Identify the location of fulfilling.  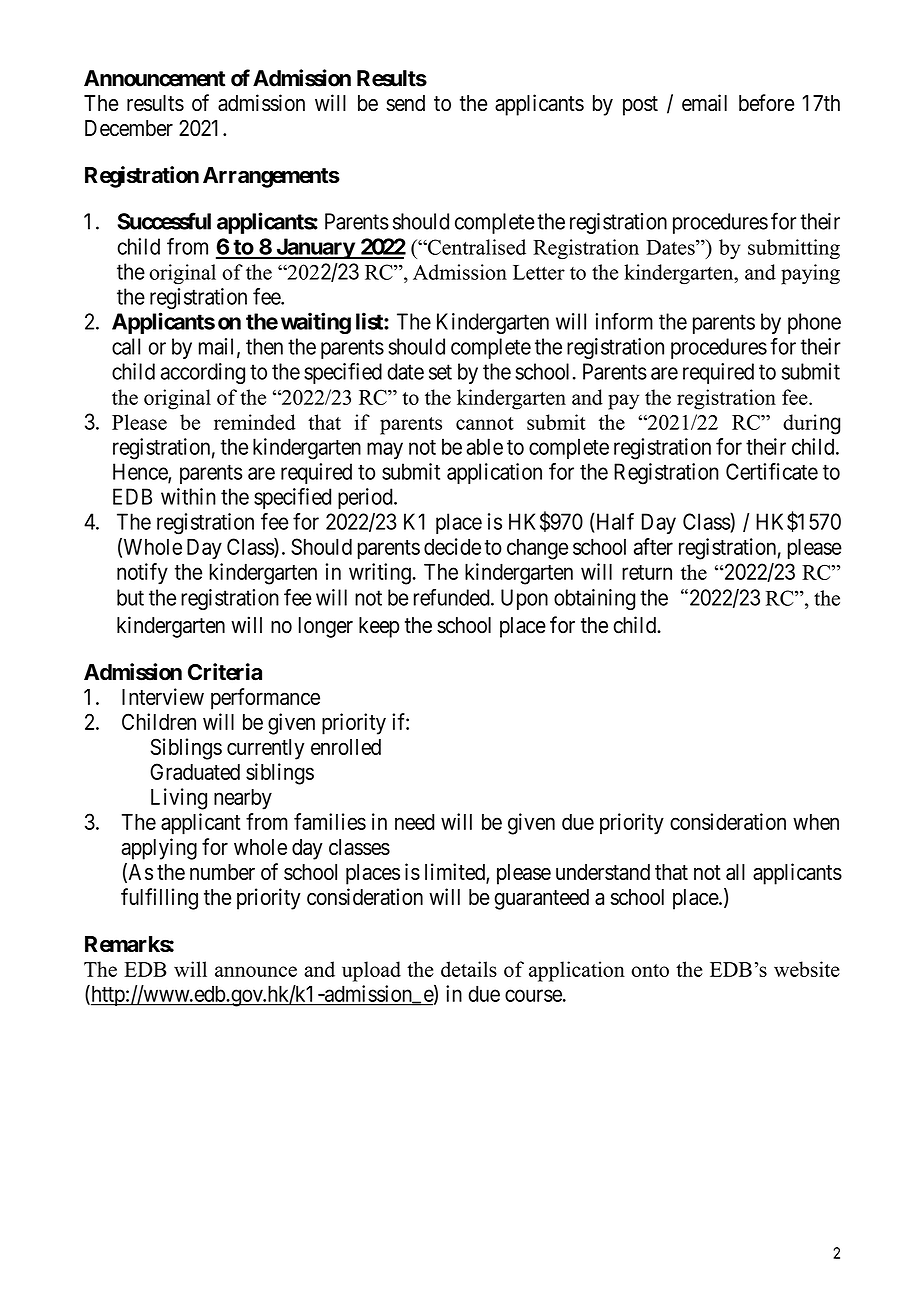
(159, 899).
